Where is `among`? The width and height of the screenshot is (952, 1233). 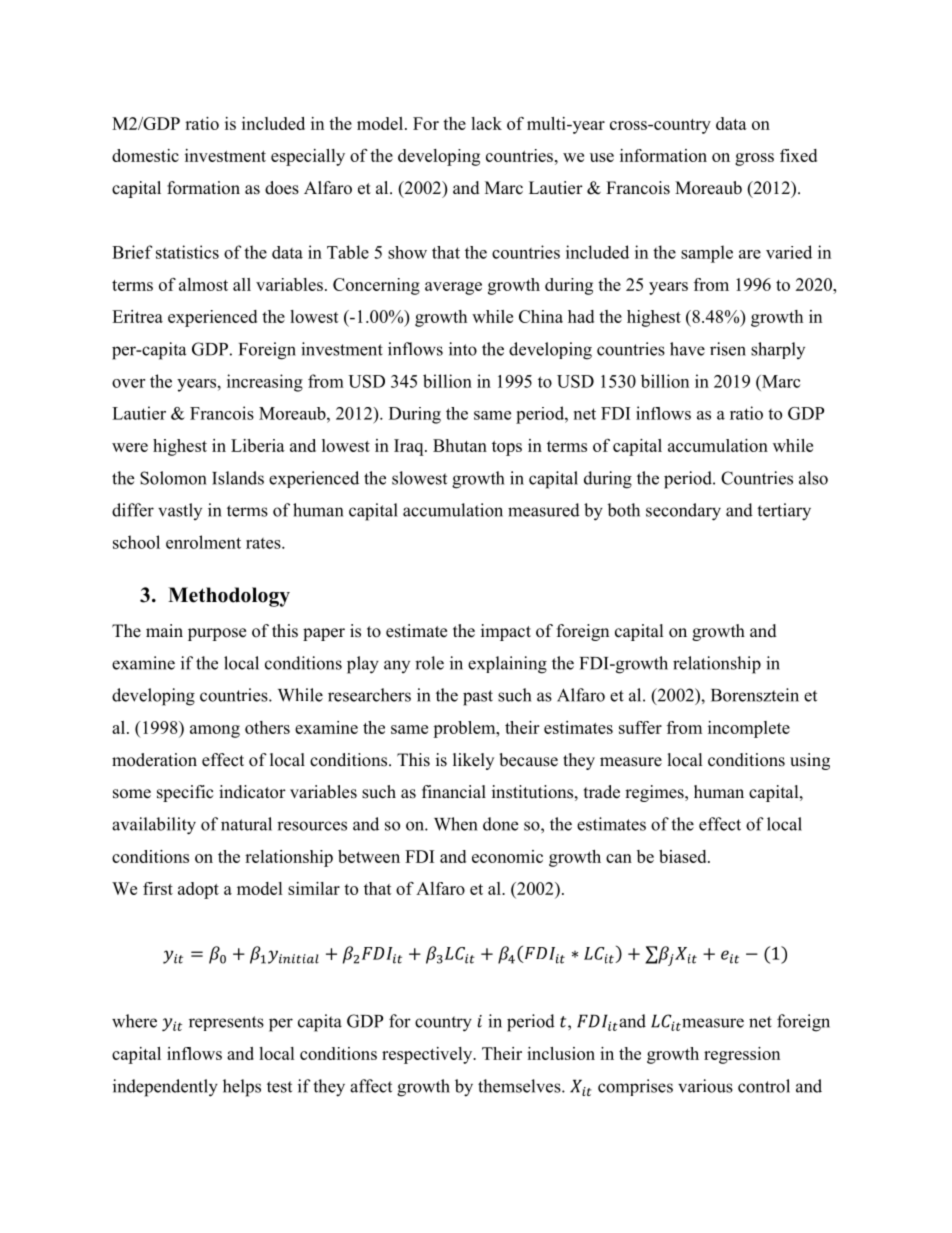 among is located at coordinates (215, 731).
